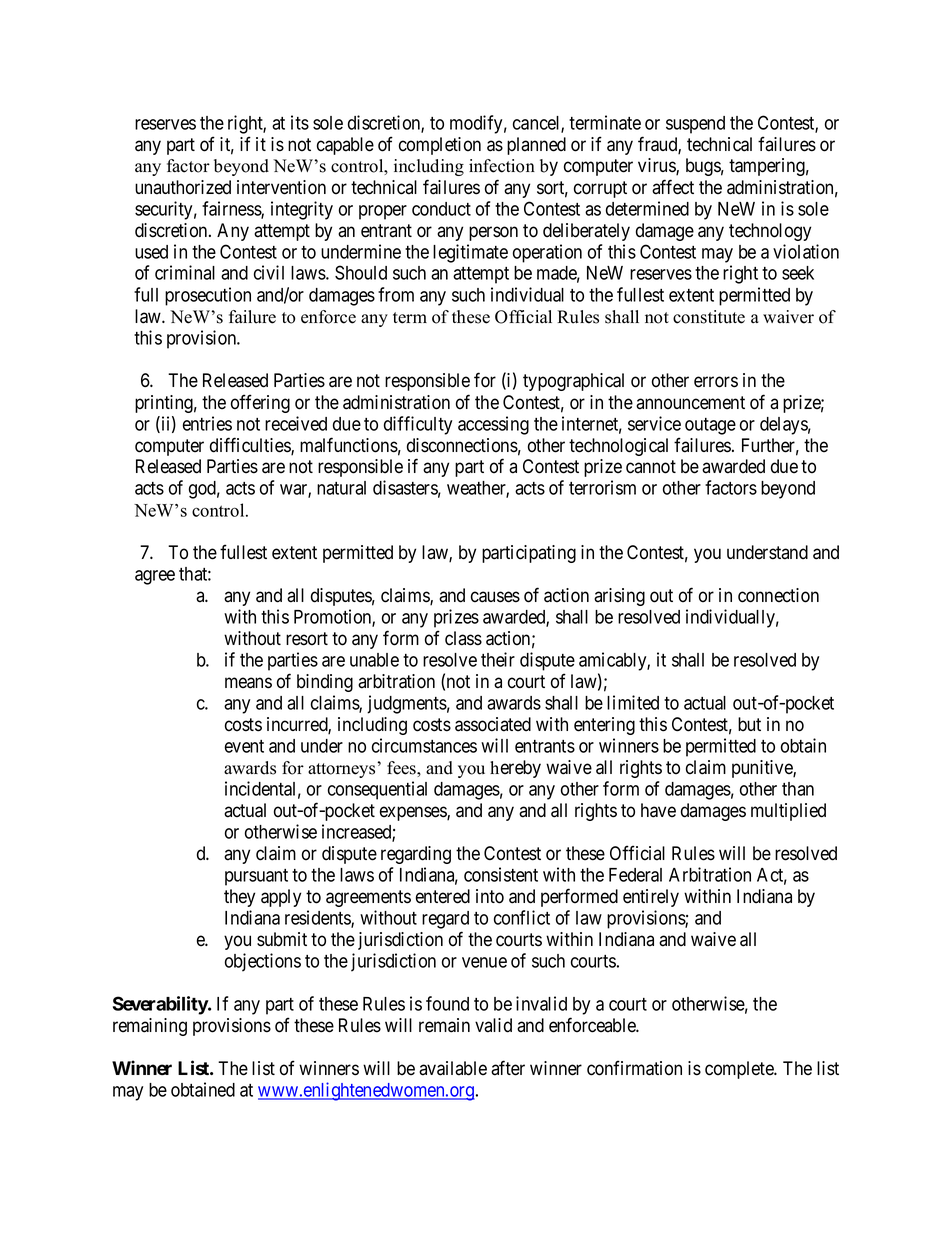 The height and width of the screenshot is (1233, 952). Describe the element at coordinates (695, 125) in the screenshot. I see `suspend` at that location.
